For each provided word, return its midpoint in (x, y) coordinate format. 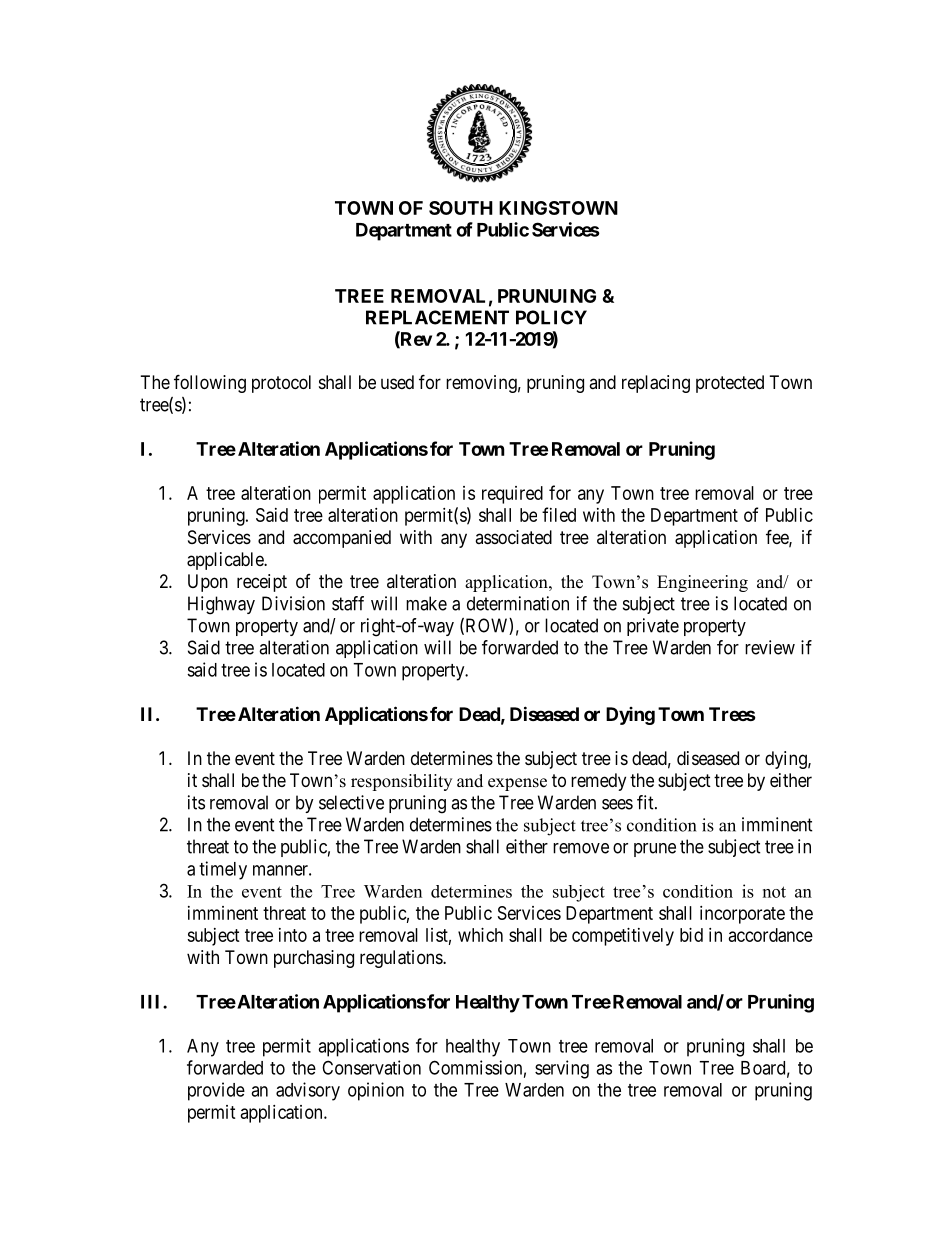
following (210, 383)
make (426, 603)
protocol (281, 384)
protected (730, 384)
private (653, 627)
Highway (221, 605)
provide (216, 1091)
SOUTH (461, 208)
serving (562, 1069)
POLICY (551, 317)
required (512, 495)
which (480, 935)
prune (655, 850)
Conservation (371, 1067)
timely (223, 870)
